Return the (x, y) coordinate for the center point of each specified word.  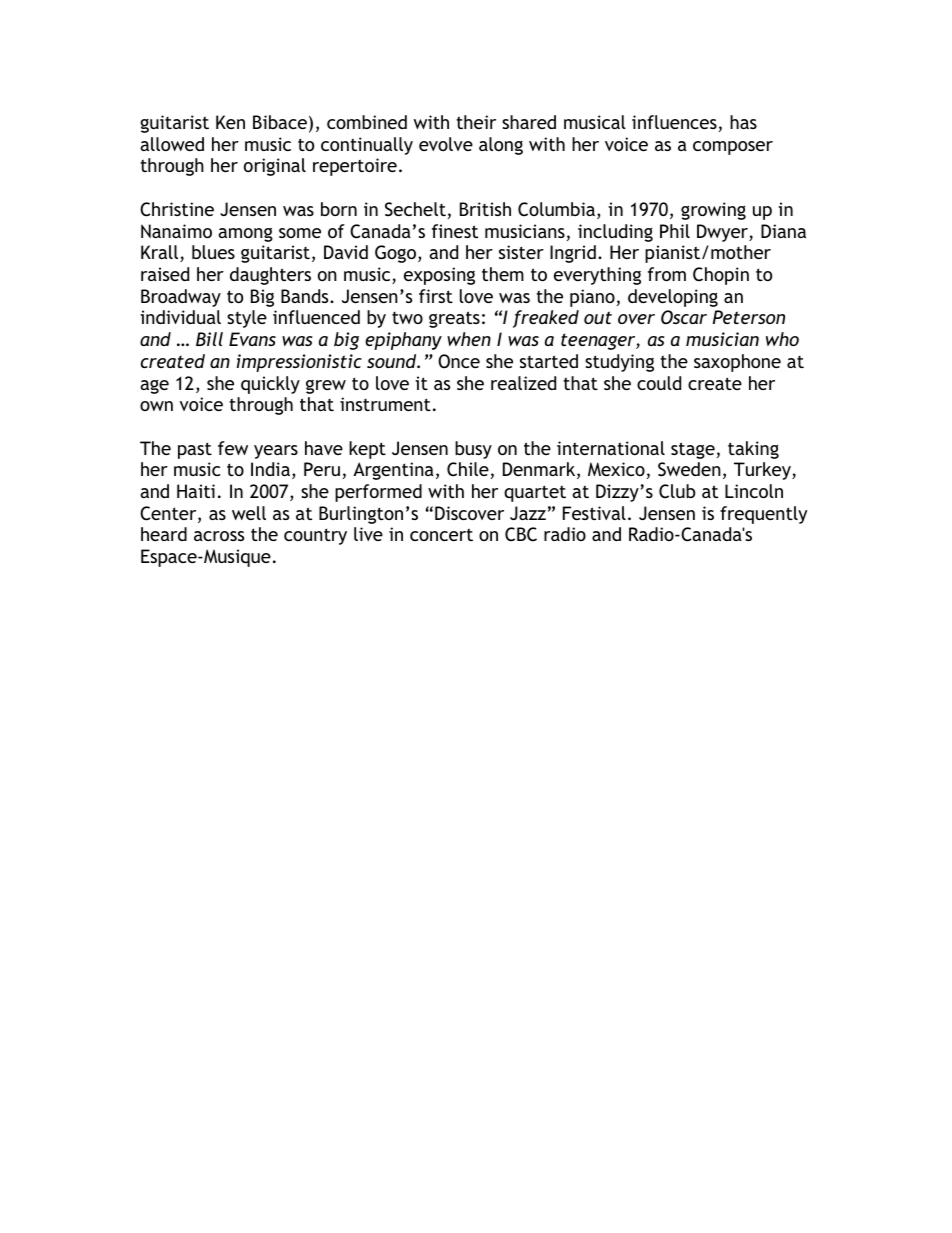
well (249, 513)
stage (693, 450)
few (233, 448)
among (245, 235)
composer (733, 148)
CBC (521, 534)
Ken (230, 122)
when (469, 339)
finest (455, 231)
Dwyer (723, 233)
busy (473, 450)
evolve (446, 144)
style (247, 319)
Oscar (684, 317)
